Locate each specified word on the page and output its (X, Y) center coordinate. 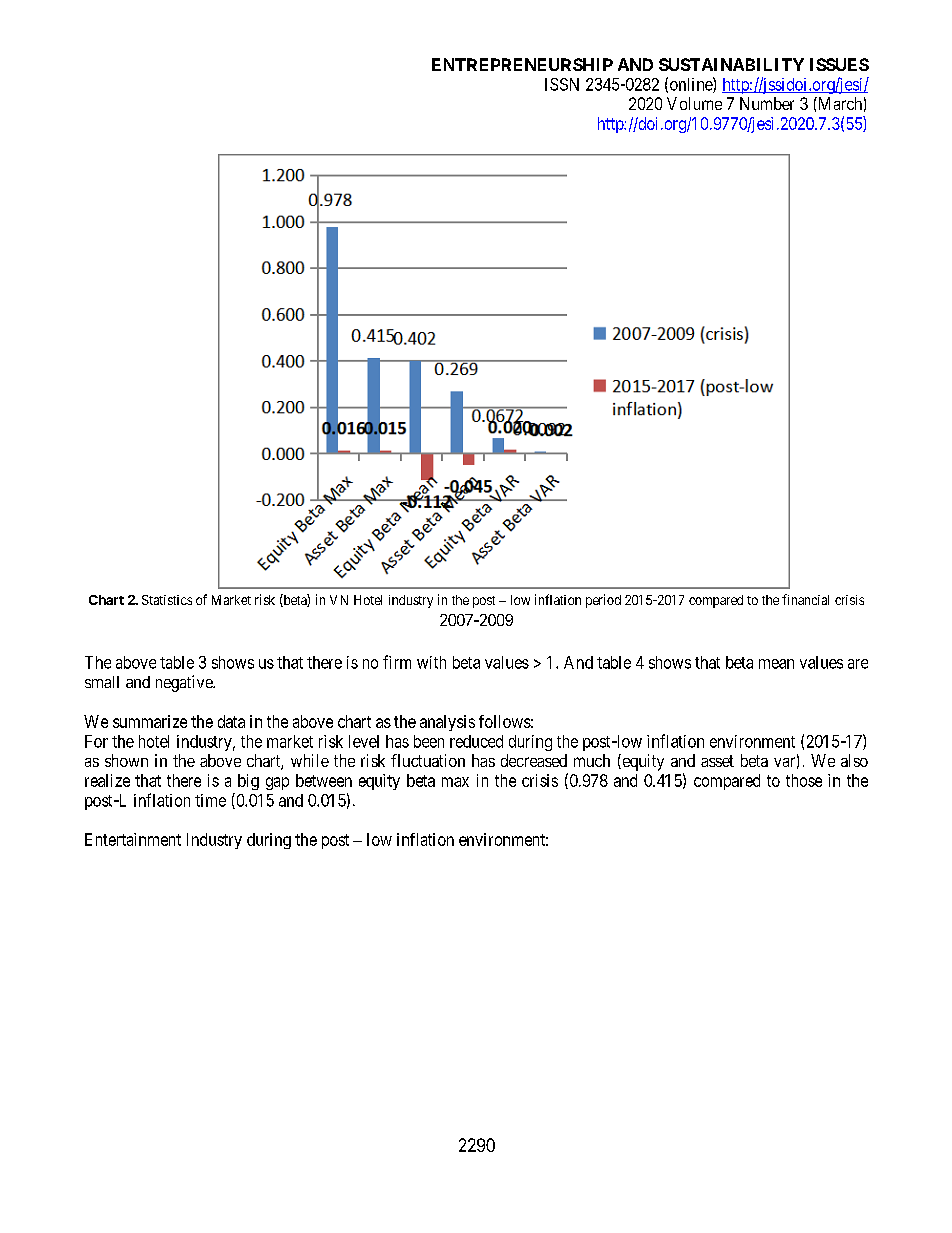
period (603, 601)
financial (805, 599)
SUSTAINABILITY (731, 64)
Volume (694, 103)
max (455, 782)
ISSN (562, 84)
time (210, 800)
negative (185, 683)
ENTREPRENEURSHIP (522, 64)
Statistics (167, 600)
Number (767, 103)
